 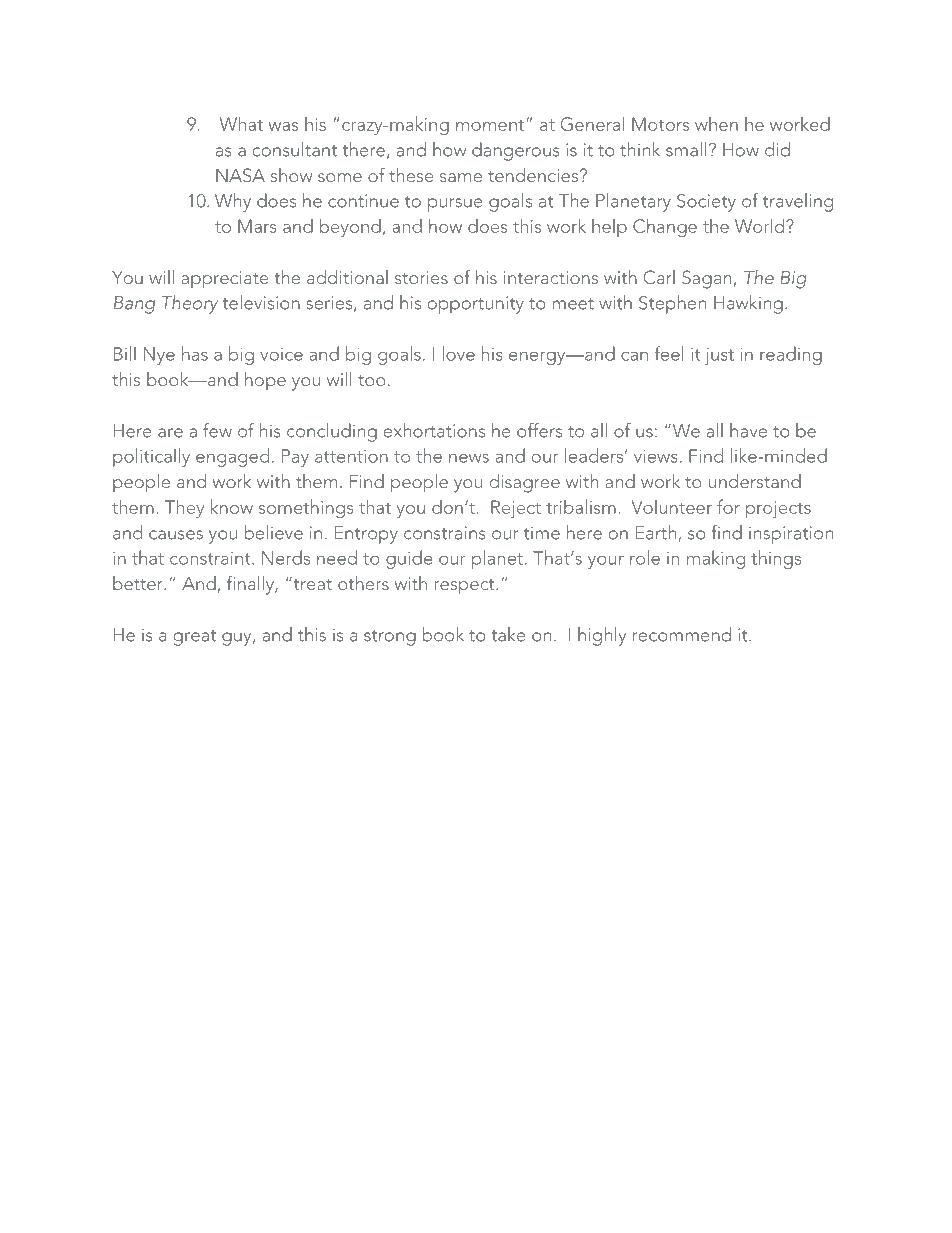 What do you see at coordinates (491, 125) in the screenshot?
I see `moment` at bounding box center [491, 125].
